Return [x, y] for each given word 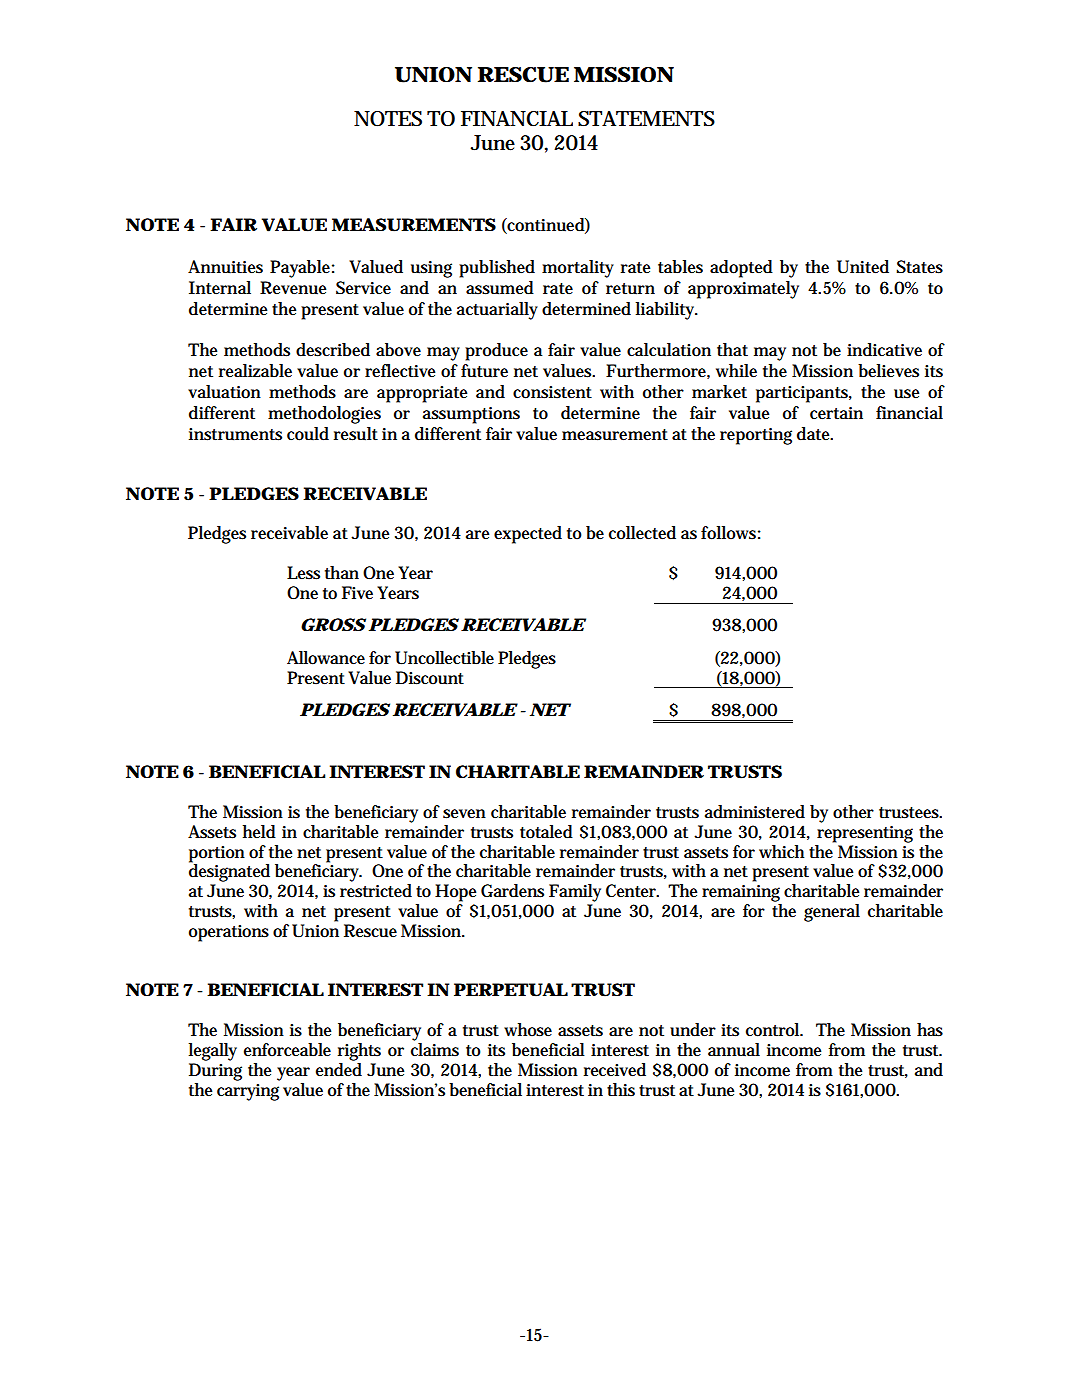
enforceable [287, 1050]
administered [755, 812]
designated [229, 872]
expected [528, 535]
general [832, 913]
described [333, 350]
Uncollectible [444, 658]
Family [575, 893]
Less [303, 573]
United [863, 267]
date [815, 434]
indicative [884, 350]
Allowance [326, 658]
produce [496, 352]
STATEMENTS [646, 119]
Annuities [225, 267]
